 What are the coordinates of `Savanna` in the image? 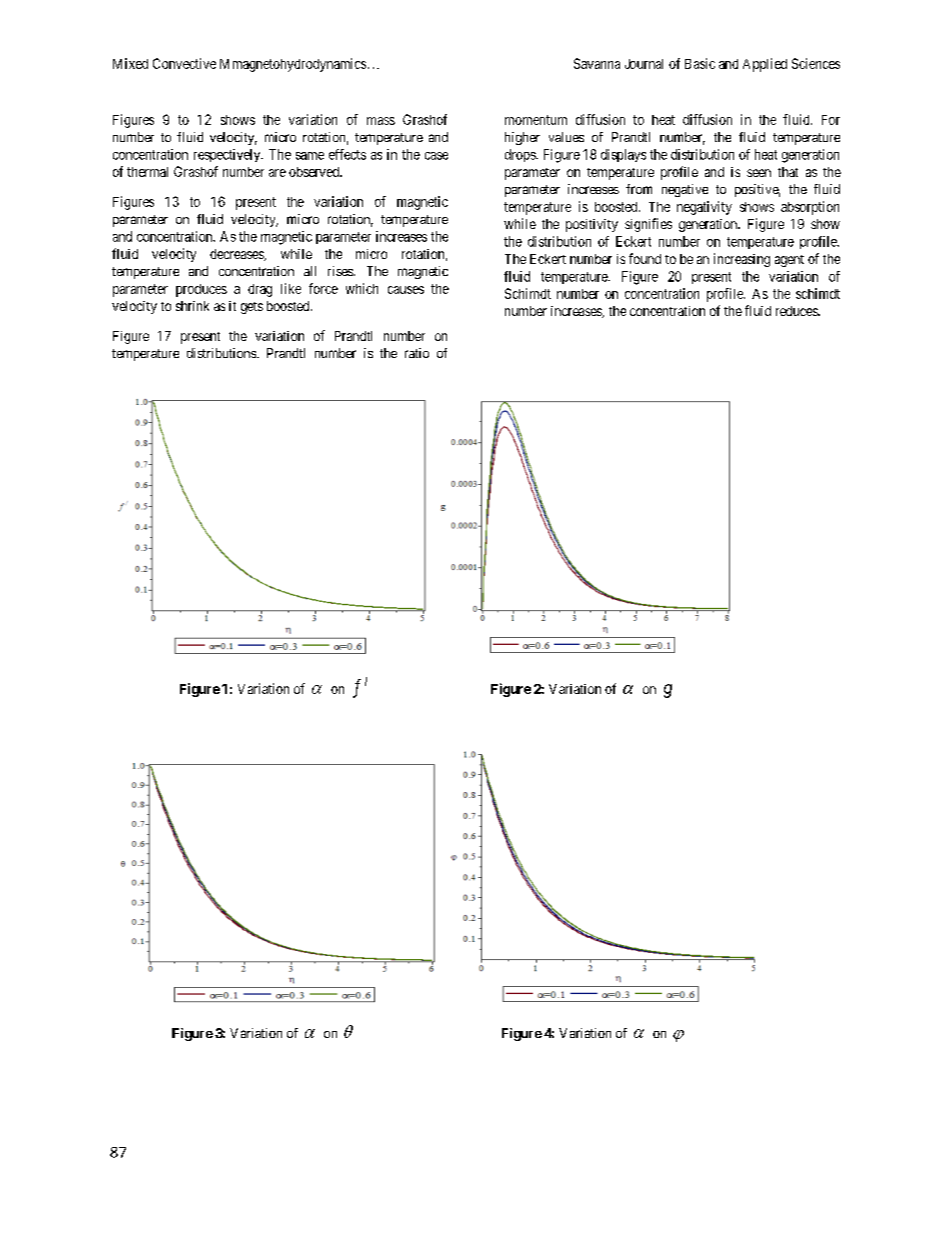 It's located at (597, 63).
